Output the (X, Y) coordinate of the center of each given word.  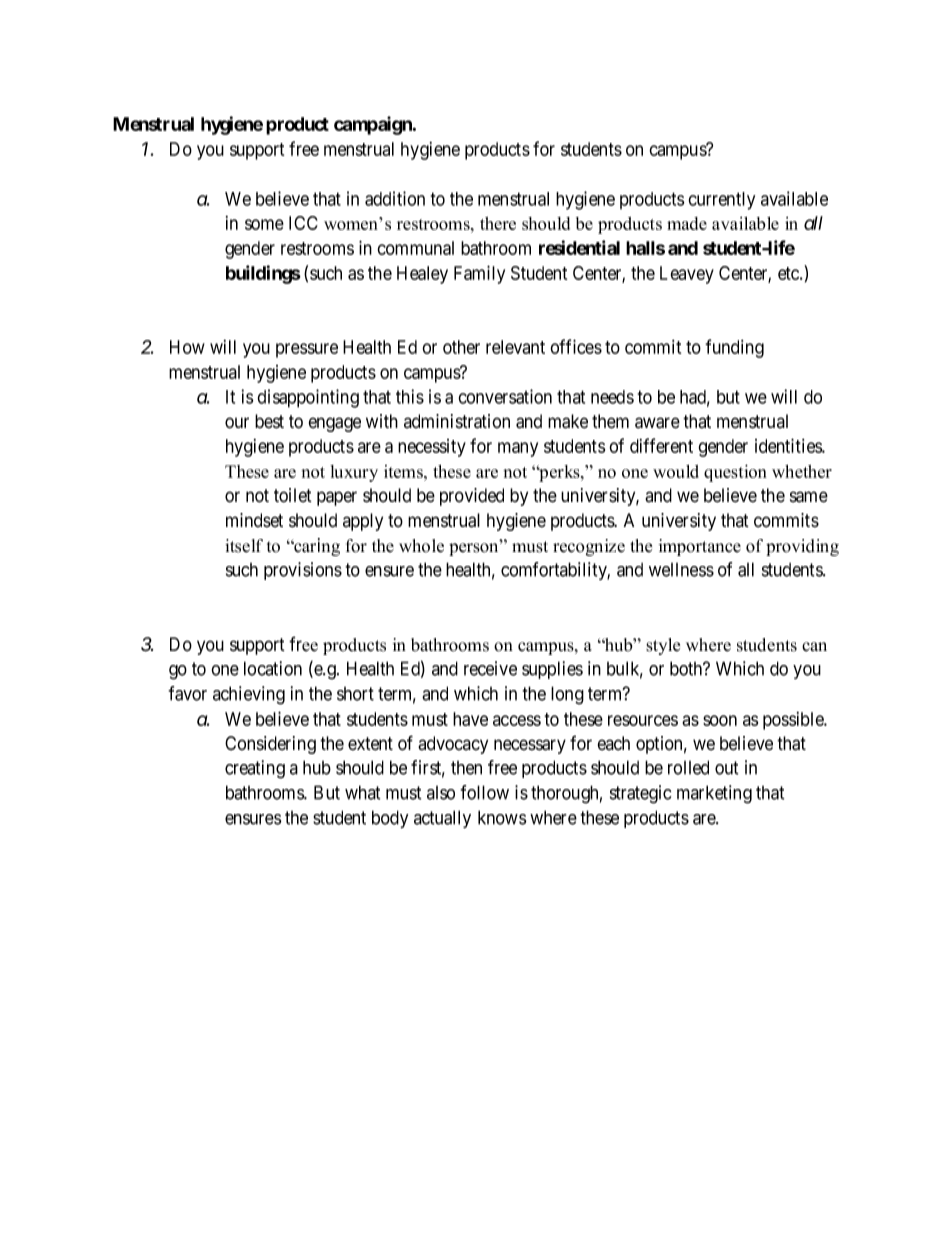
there (498, 223)
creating (255, 769)
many (518, 449)
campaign (374, 125)
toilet (293, 495)
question (735, 473)
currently (721, 201)
